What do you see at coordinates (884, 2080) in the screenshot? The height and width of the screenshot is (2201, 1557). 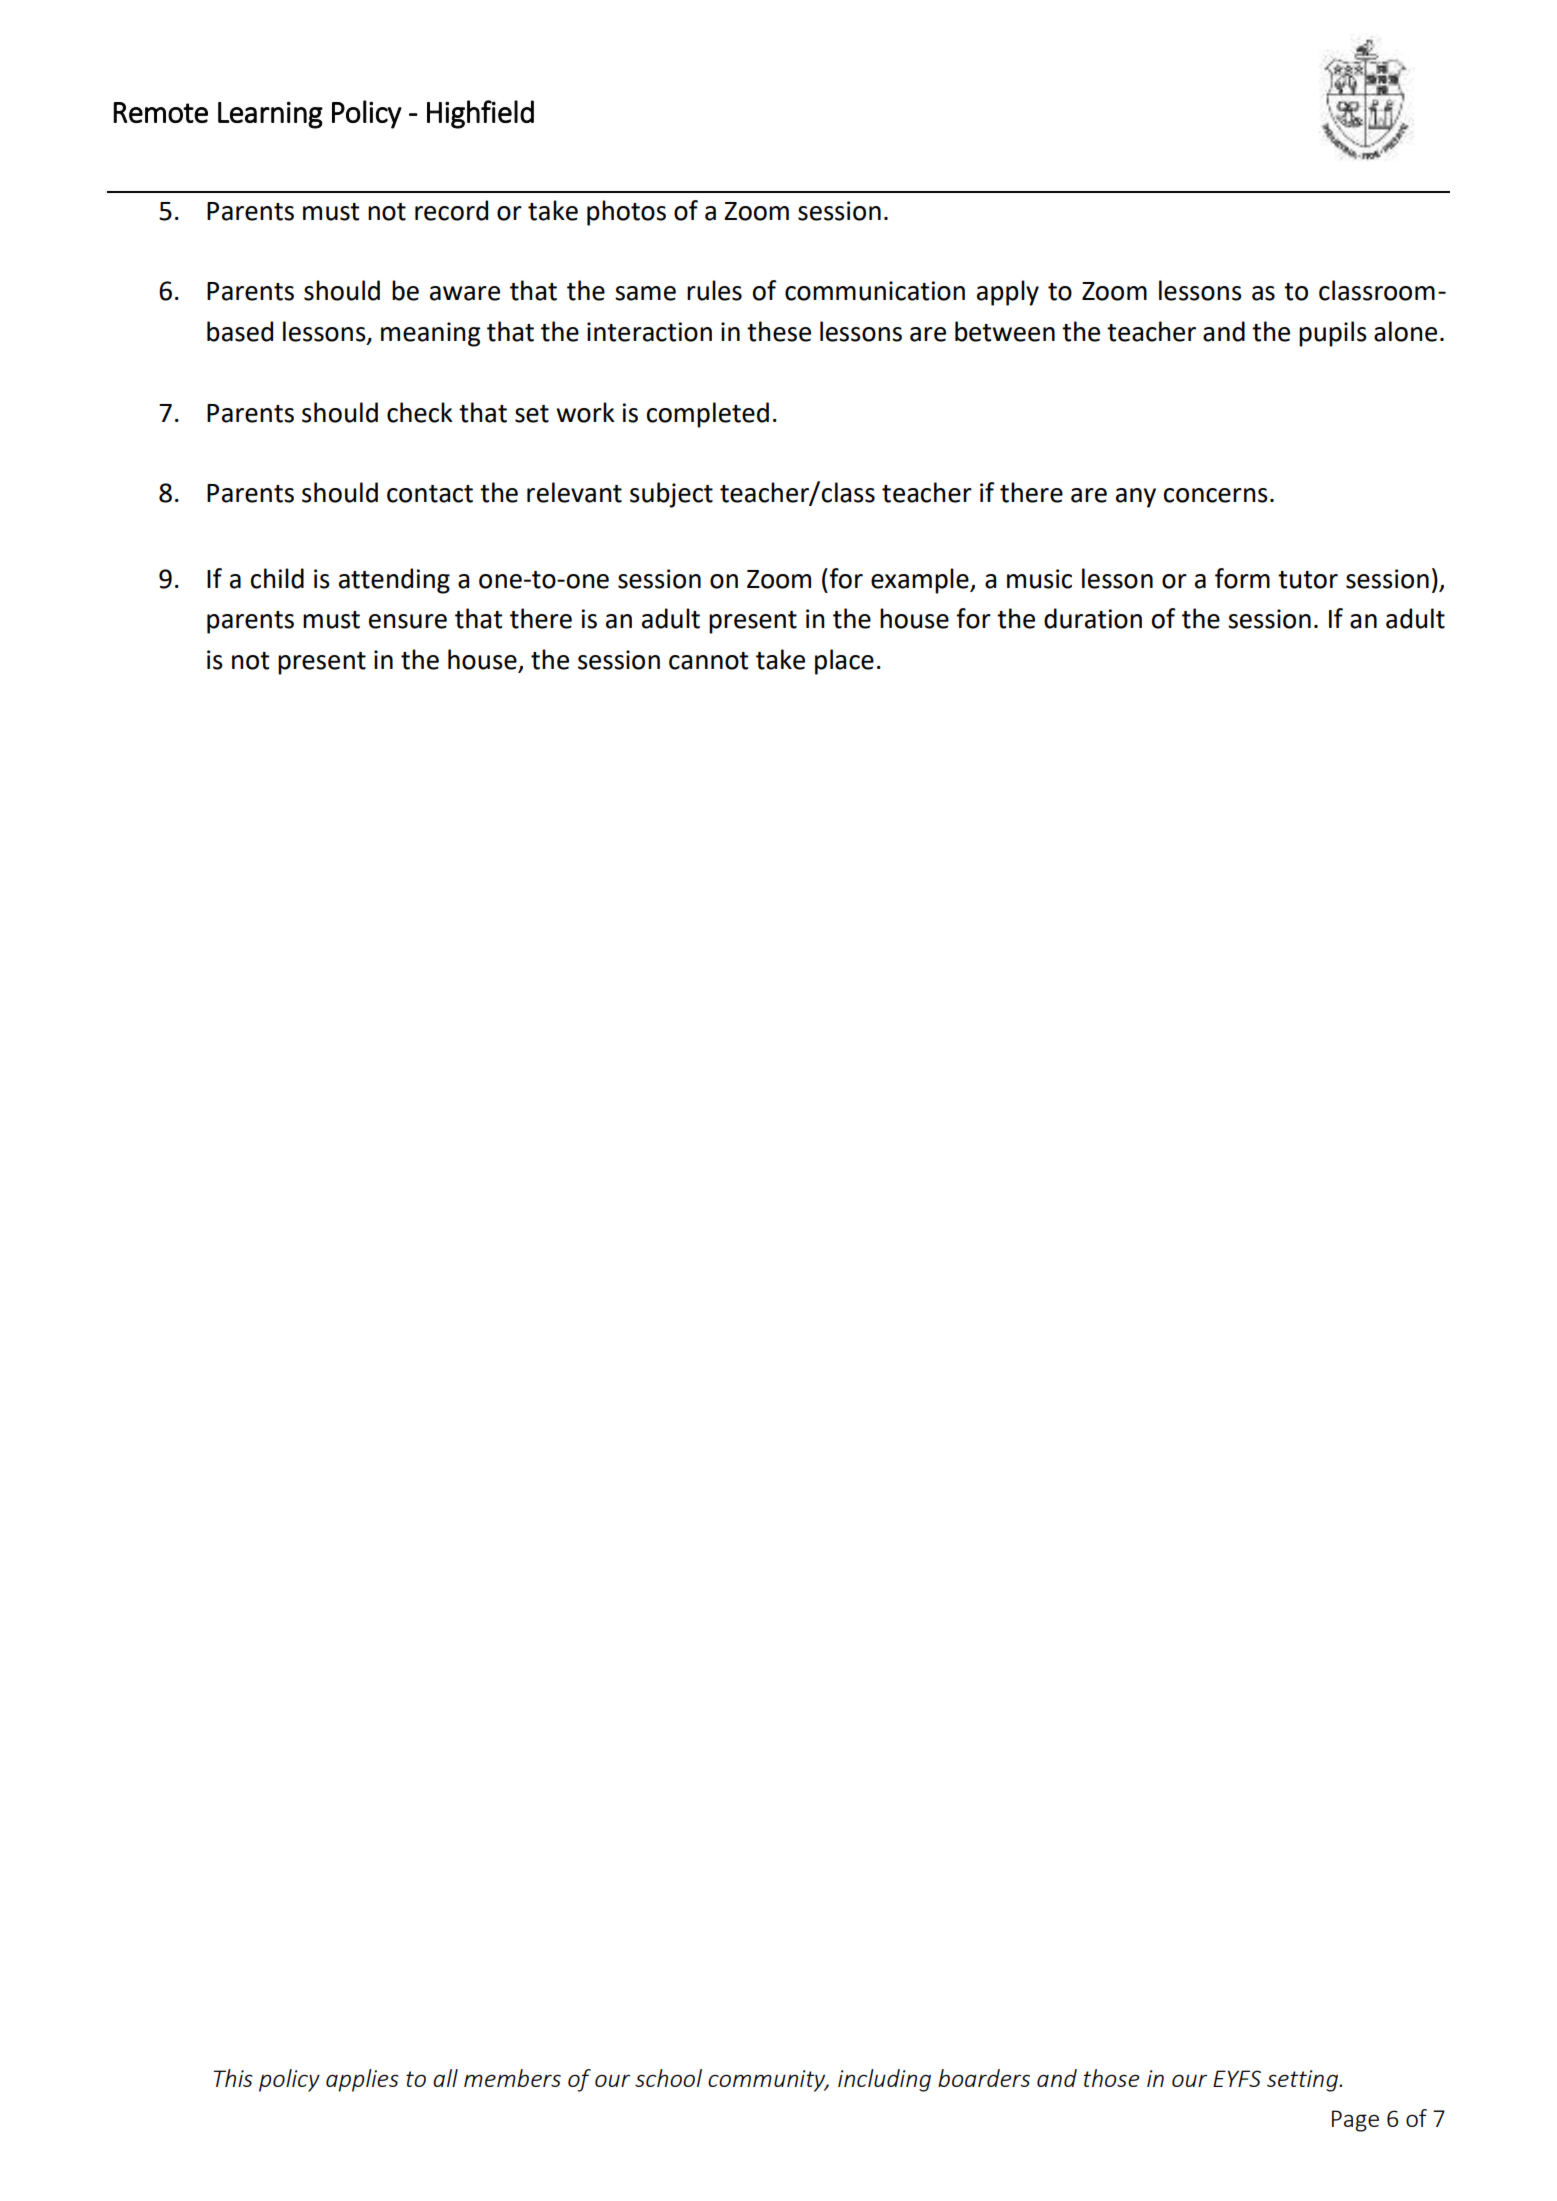 I see `including` at bounding box center [884, 2080].
